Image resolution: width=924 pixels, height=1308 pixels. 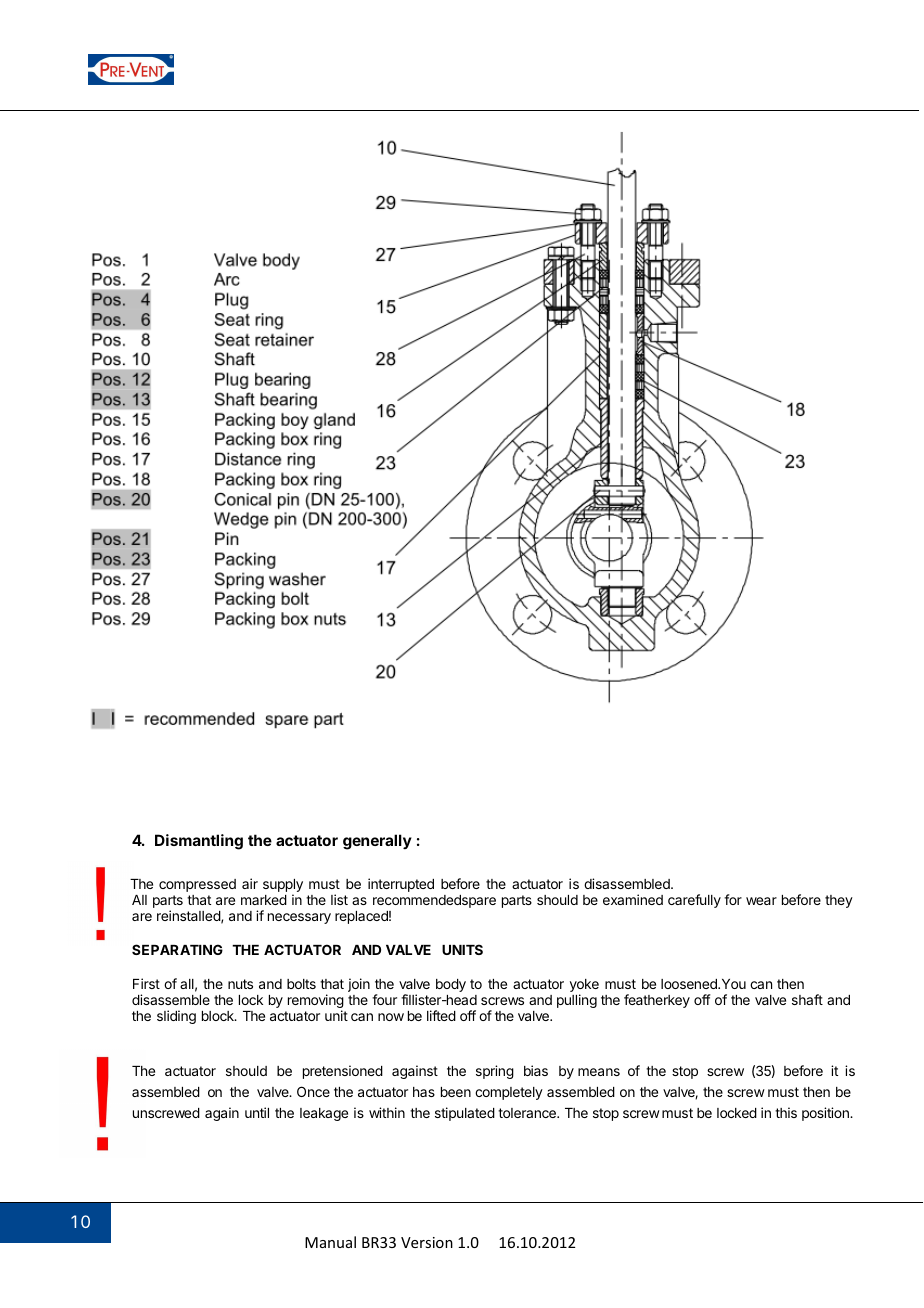 What do you see at coordinates (786, 1112) in the screenshot?
I see `this` at bounding box center [786, 1112].
